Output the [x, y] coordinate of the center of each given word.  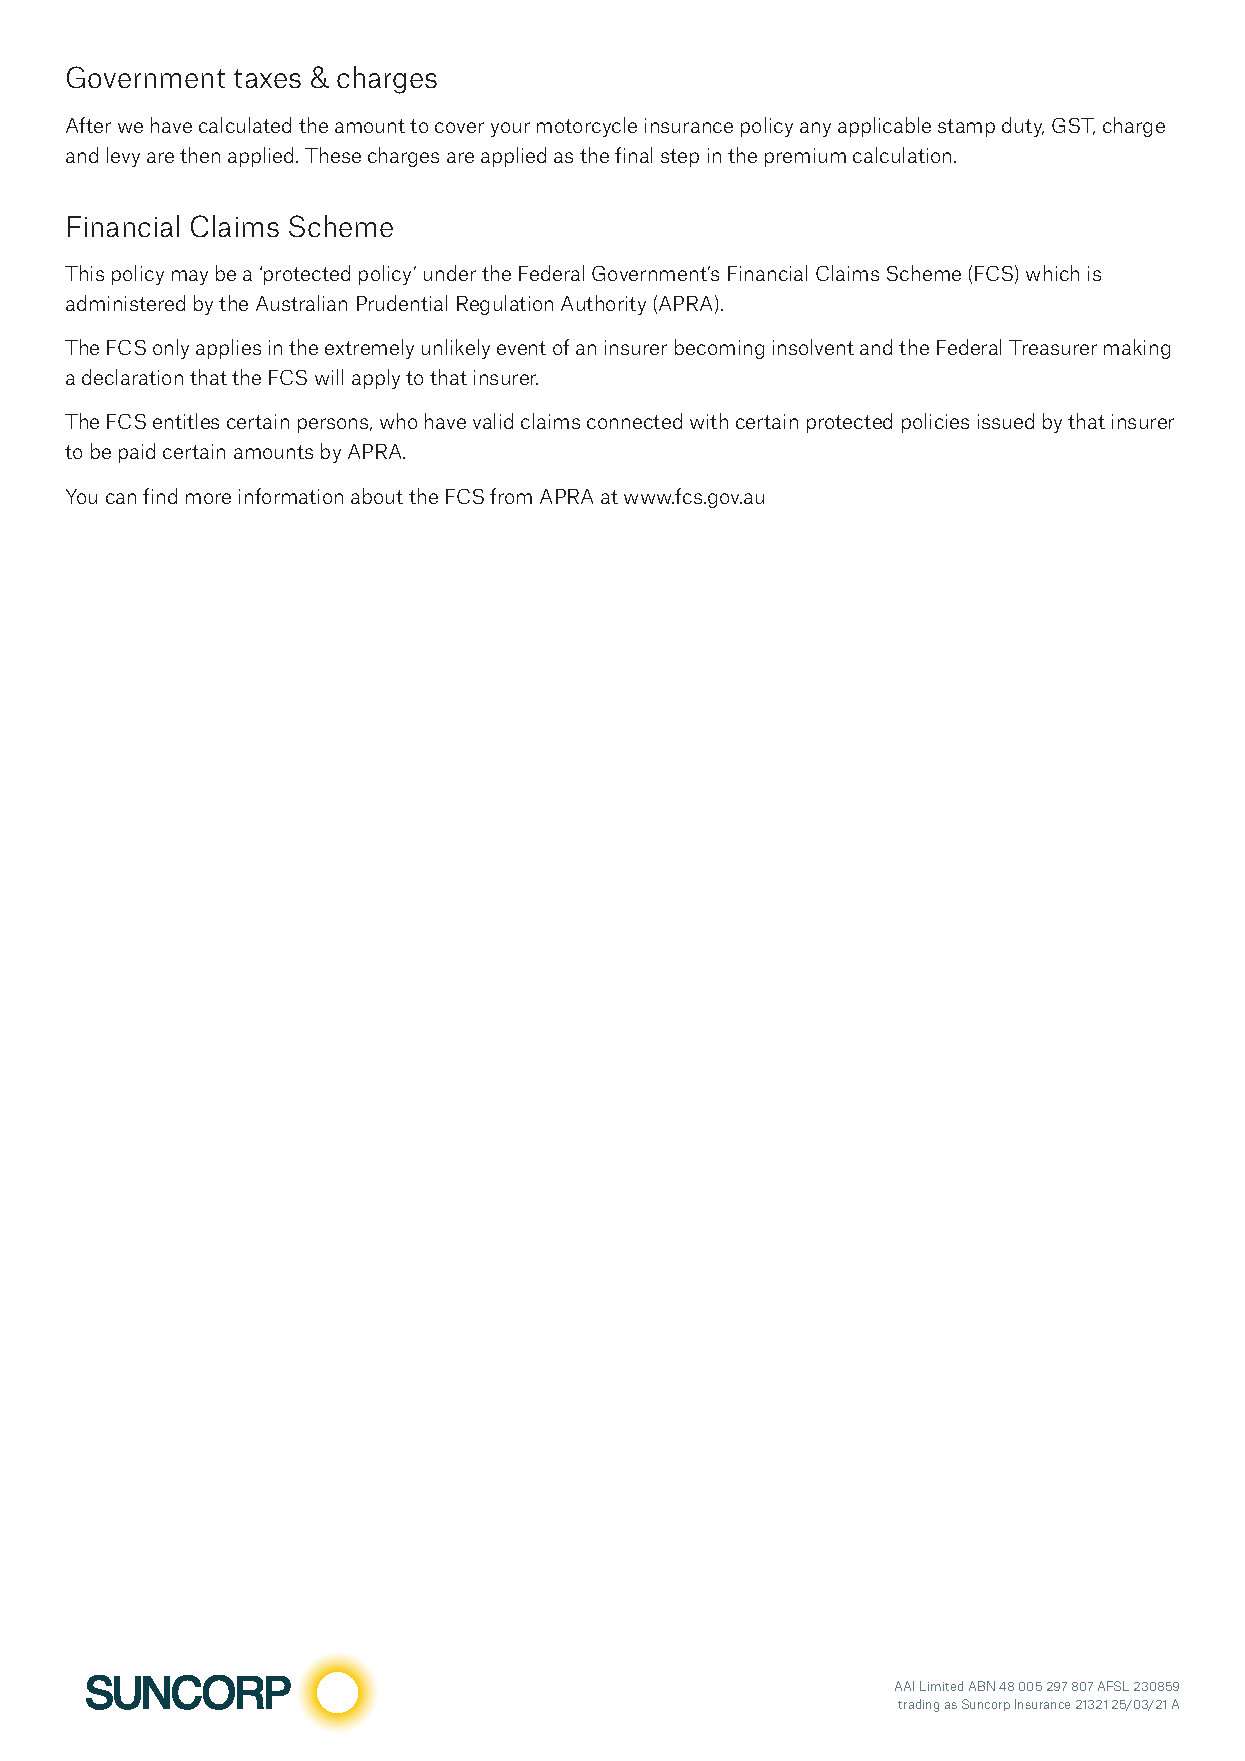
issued [1006, 421]
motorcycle [587, 127]
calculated [245, 125]
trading [918, 1705]
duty [1023, 127]
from [511, 496]
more [208, 498]
